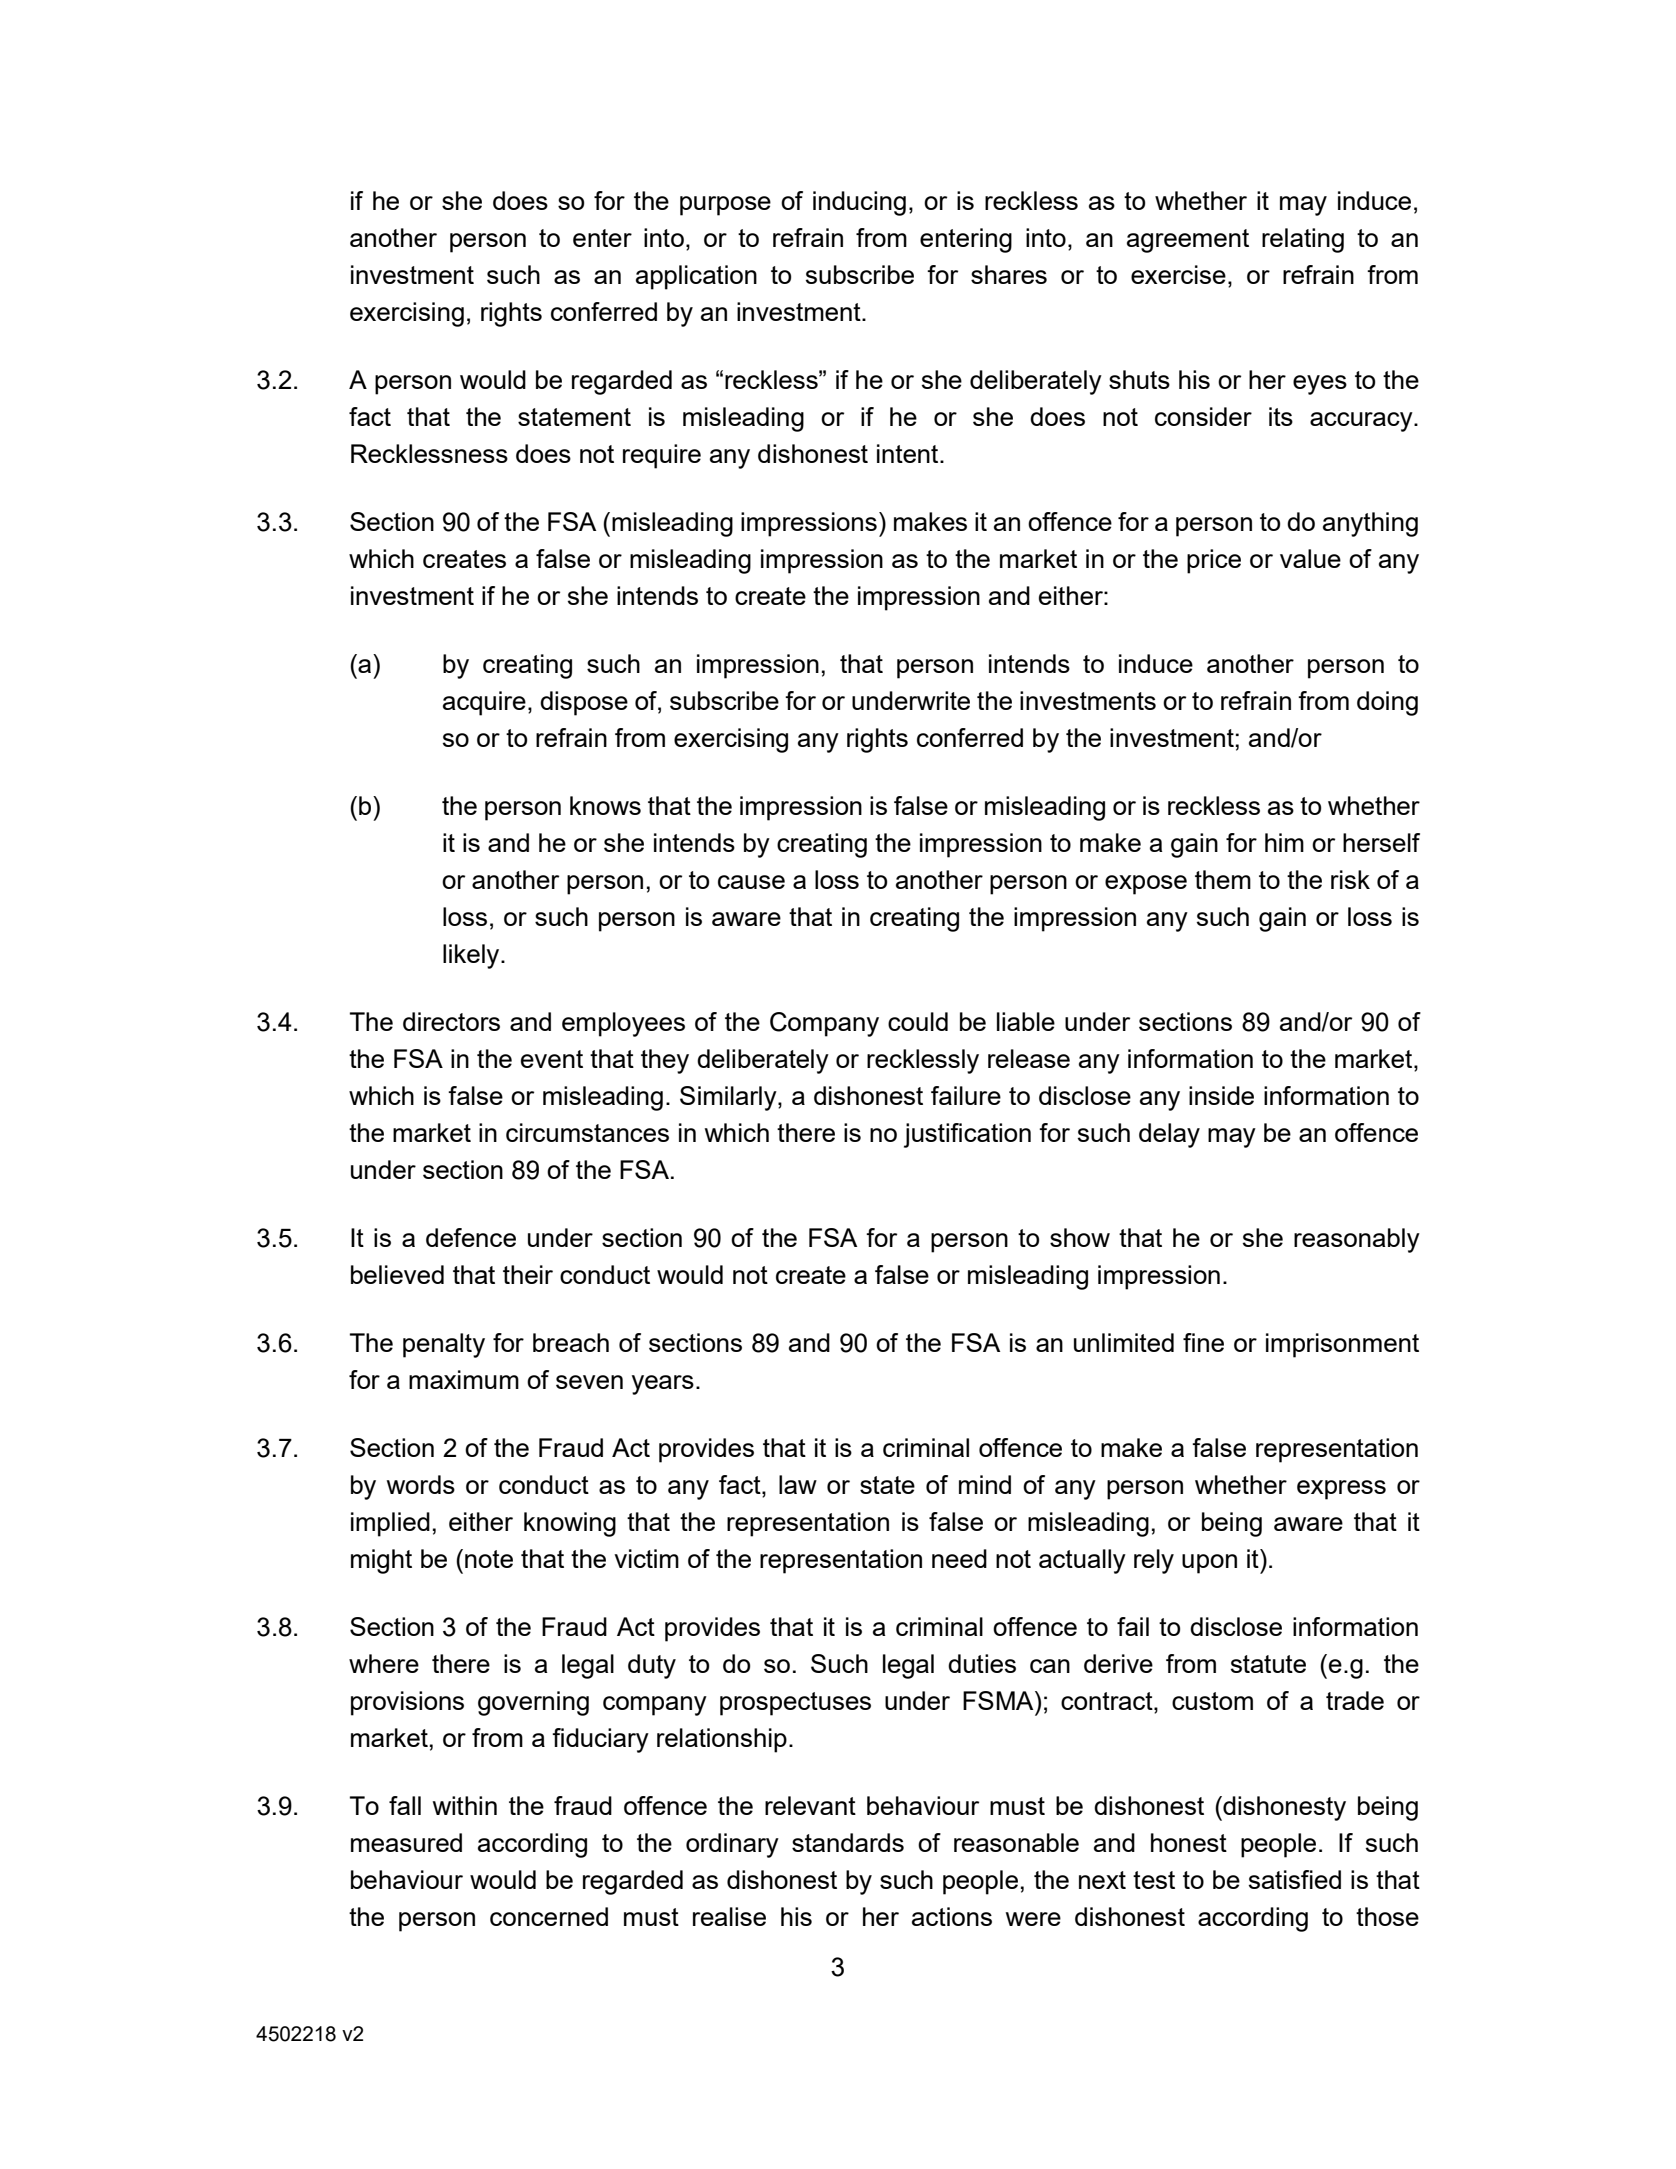 The image size is (1676, 2169). I want to click on application, so click(696, 277).
